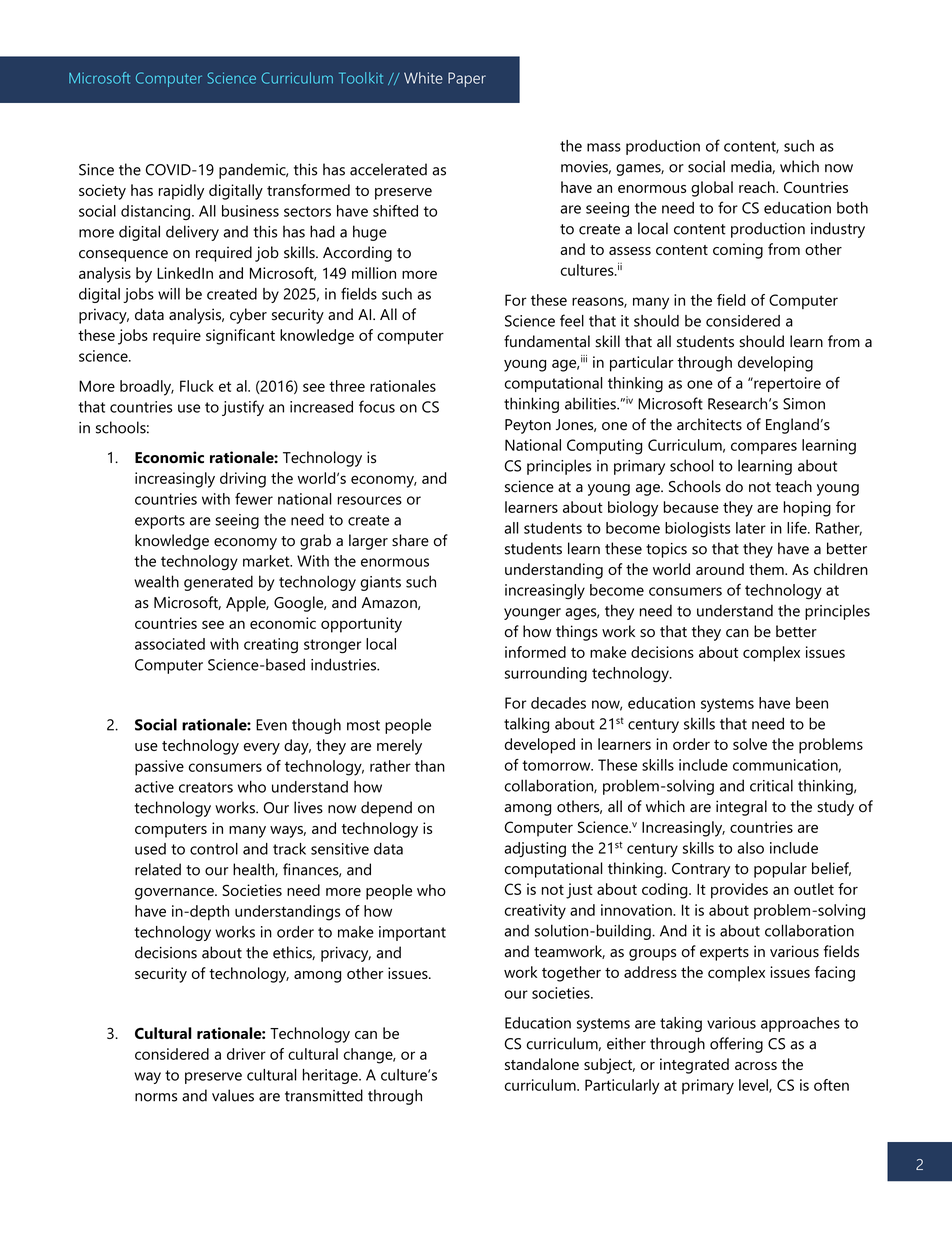 The image size is (952, 1233). Describe the element at coordinates (218, 583) in the image. I see `generated` at that location.
